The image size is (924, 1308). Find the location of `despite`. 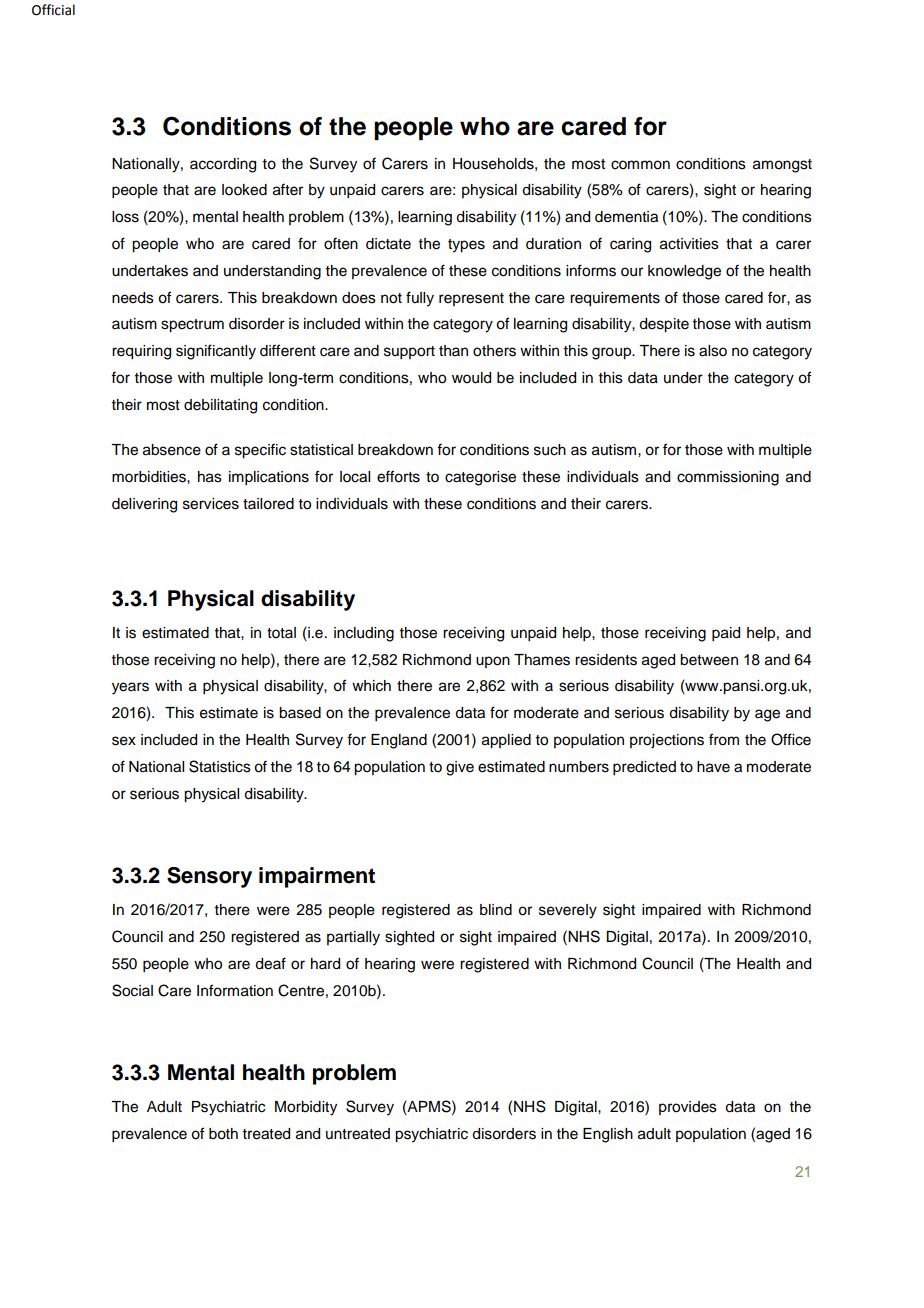

despite is located at coordinates (664, 325).
